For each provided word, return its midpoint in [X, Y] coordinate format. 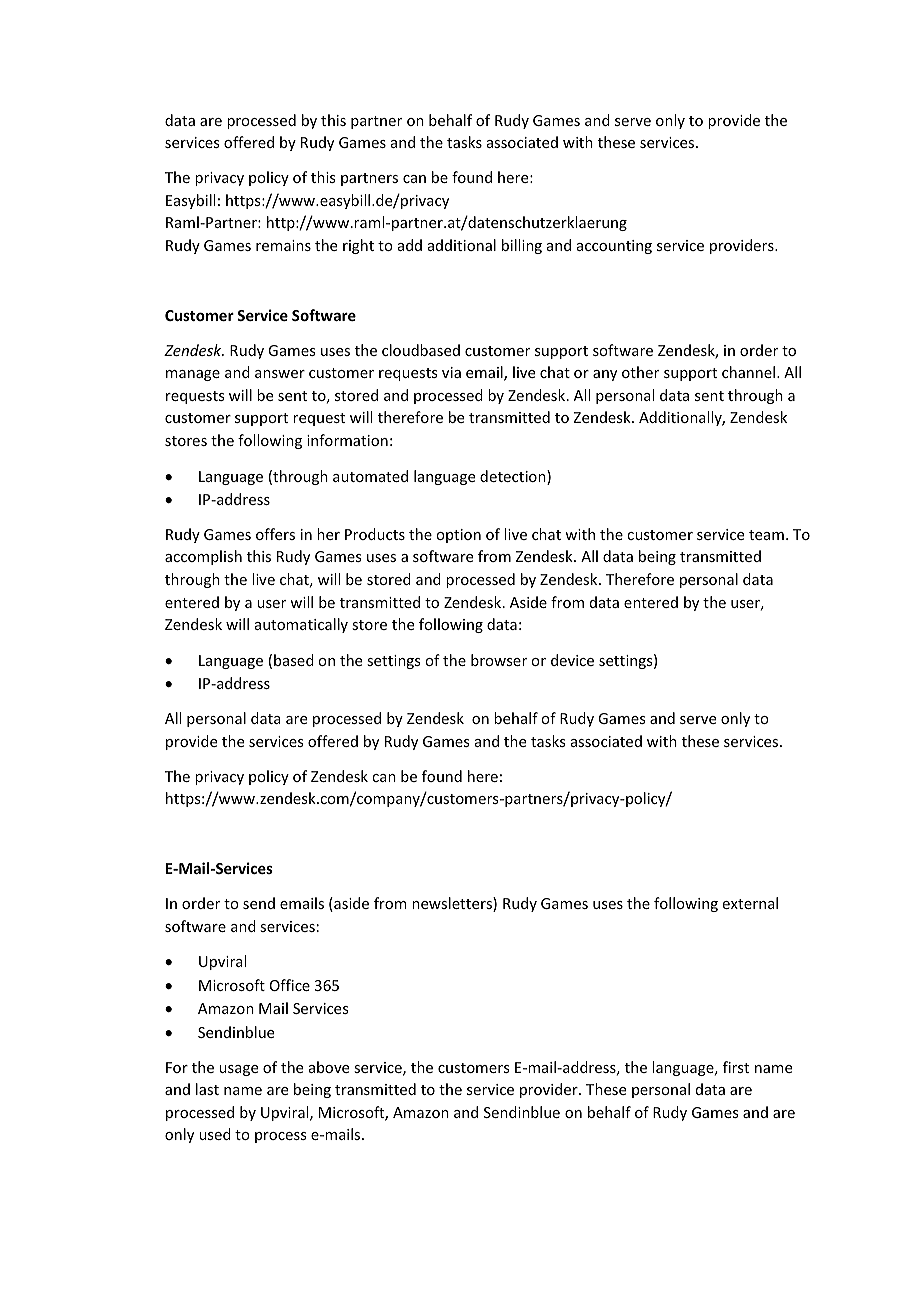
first [736, 1067]
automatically [301, 625]
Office [290, 985]
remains [283, 245]
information [347, 440]
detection [514, 477]
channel [748, 372]
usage [238, 1070]
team [766, 535]
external [750, 903]
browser [499, 660]
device [572, 660]
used [215, 1134]
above [329, 1067]
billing [522, 246]
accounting [614, 247]
